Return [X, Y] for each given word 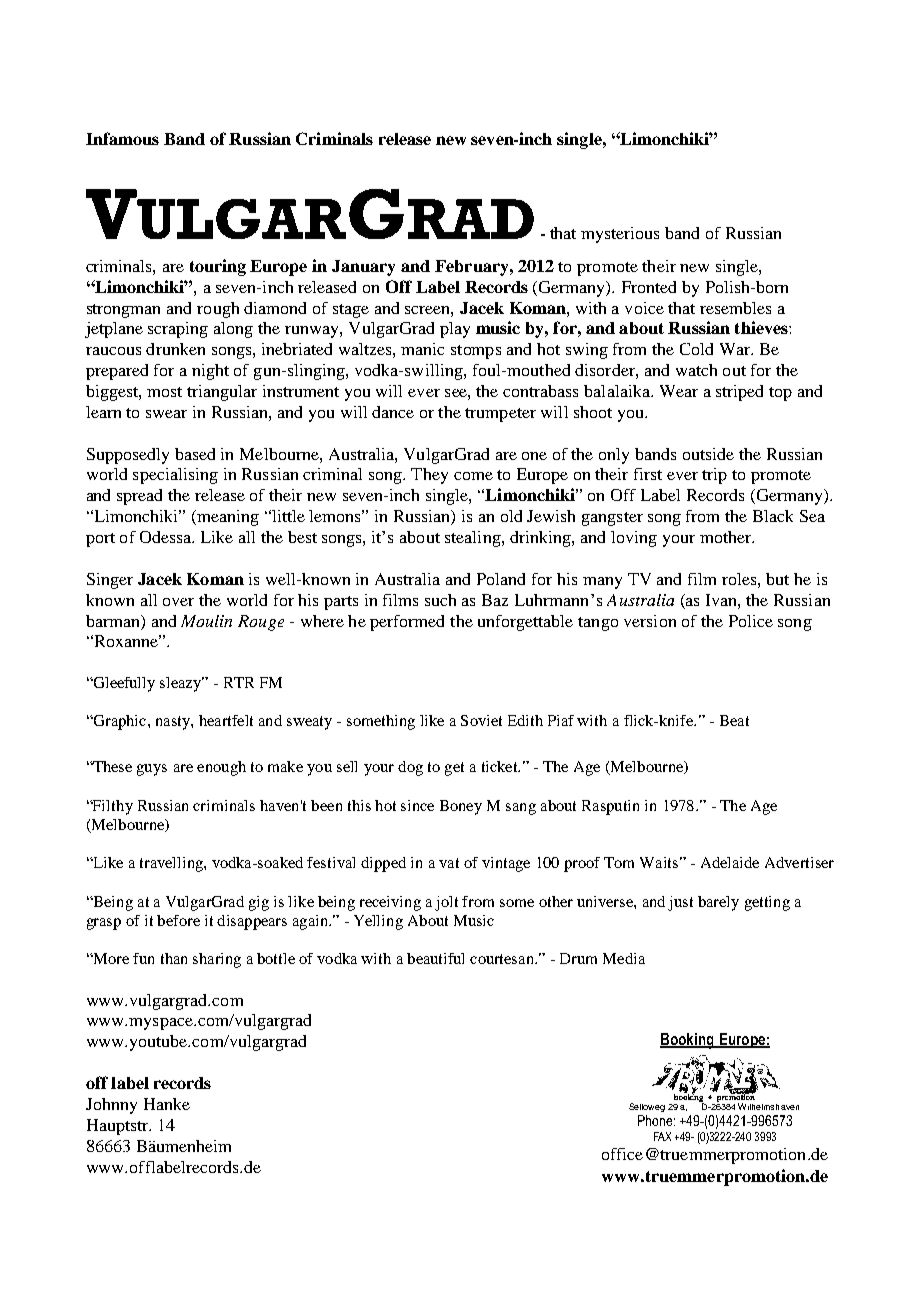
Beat [734, 720]
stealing [474, 539]
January [363, 268]
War [736, 349]
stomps [476, 352]
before [178, 920]
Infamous [122, 138]
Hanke [167, 1104]
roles [740, 579]
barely [718, 903]
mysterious [620, 235]
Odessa [167, 537]
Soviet [481, 720]
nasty [174, 723]
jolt [446, 903]
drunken [175, 349]
